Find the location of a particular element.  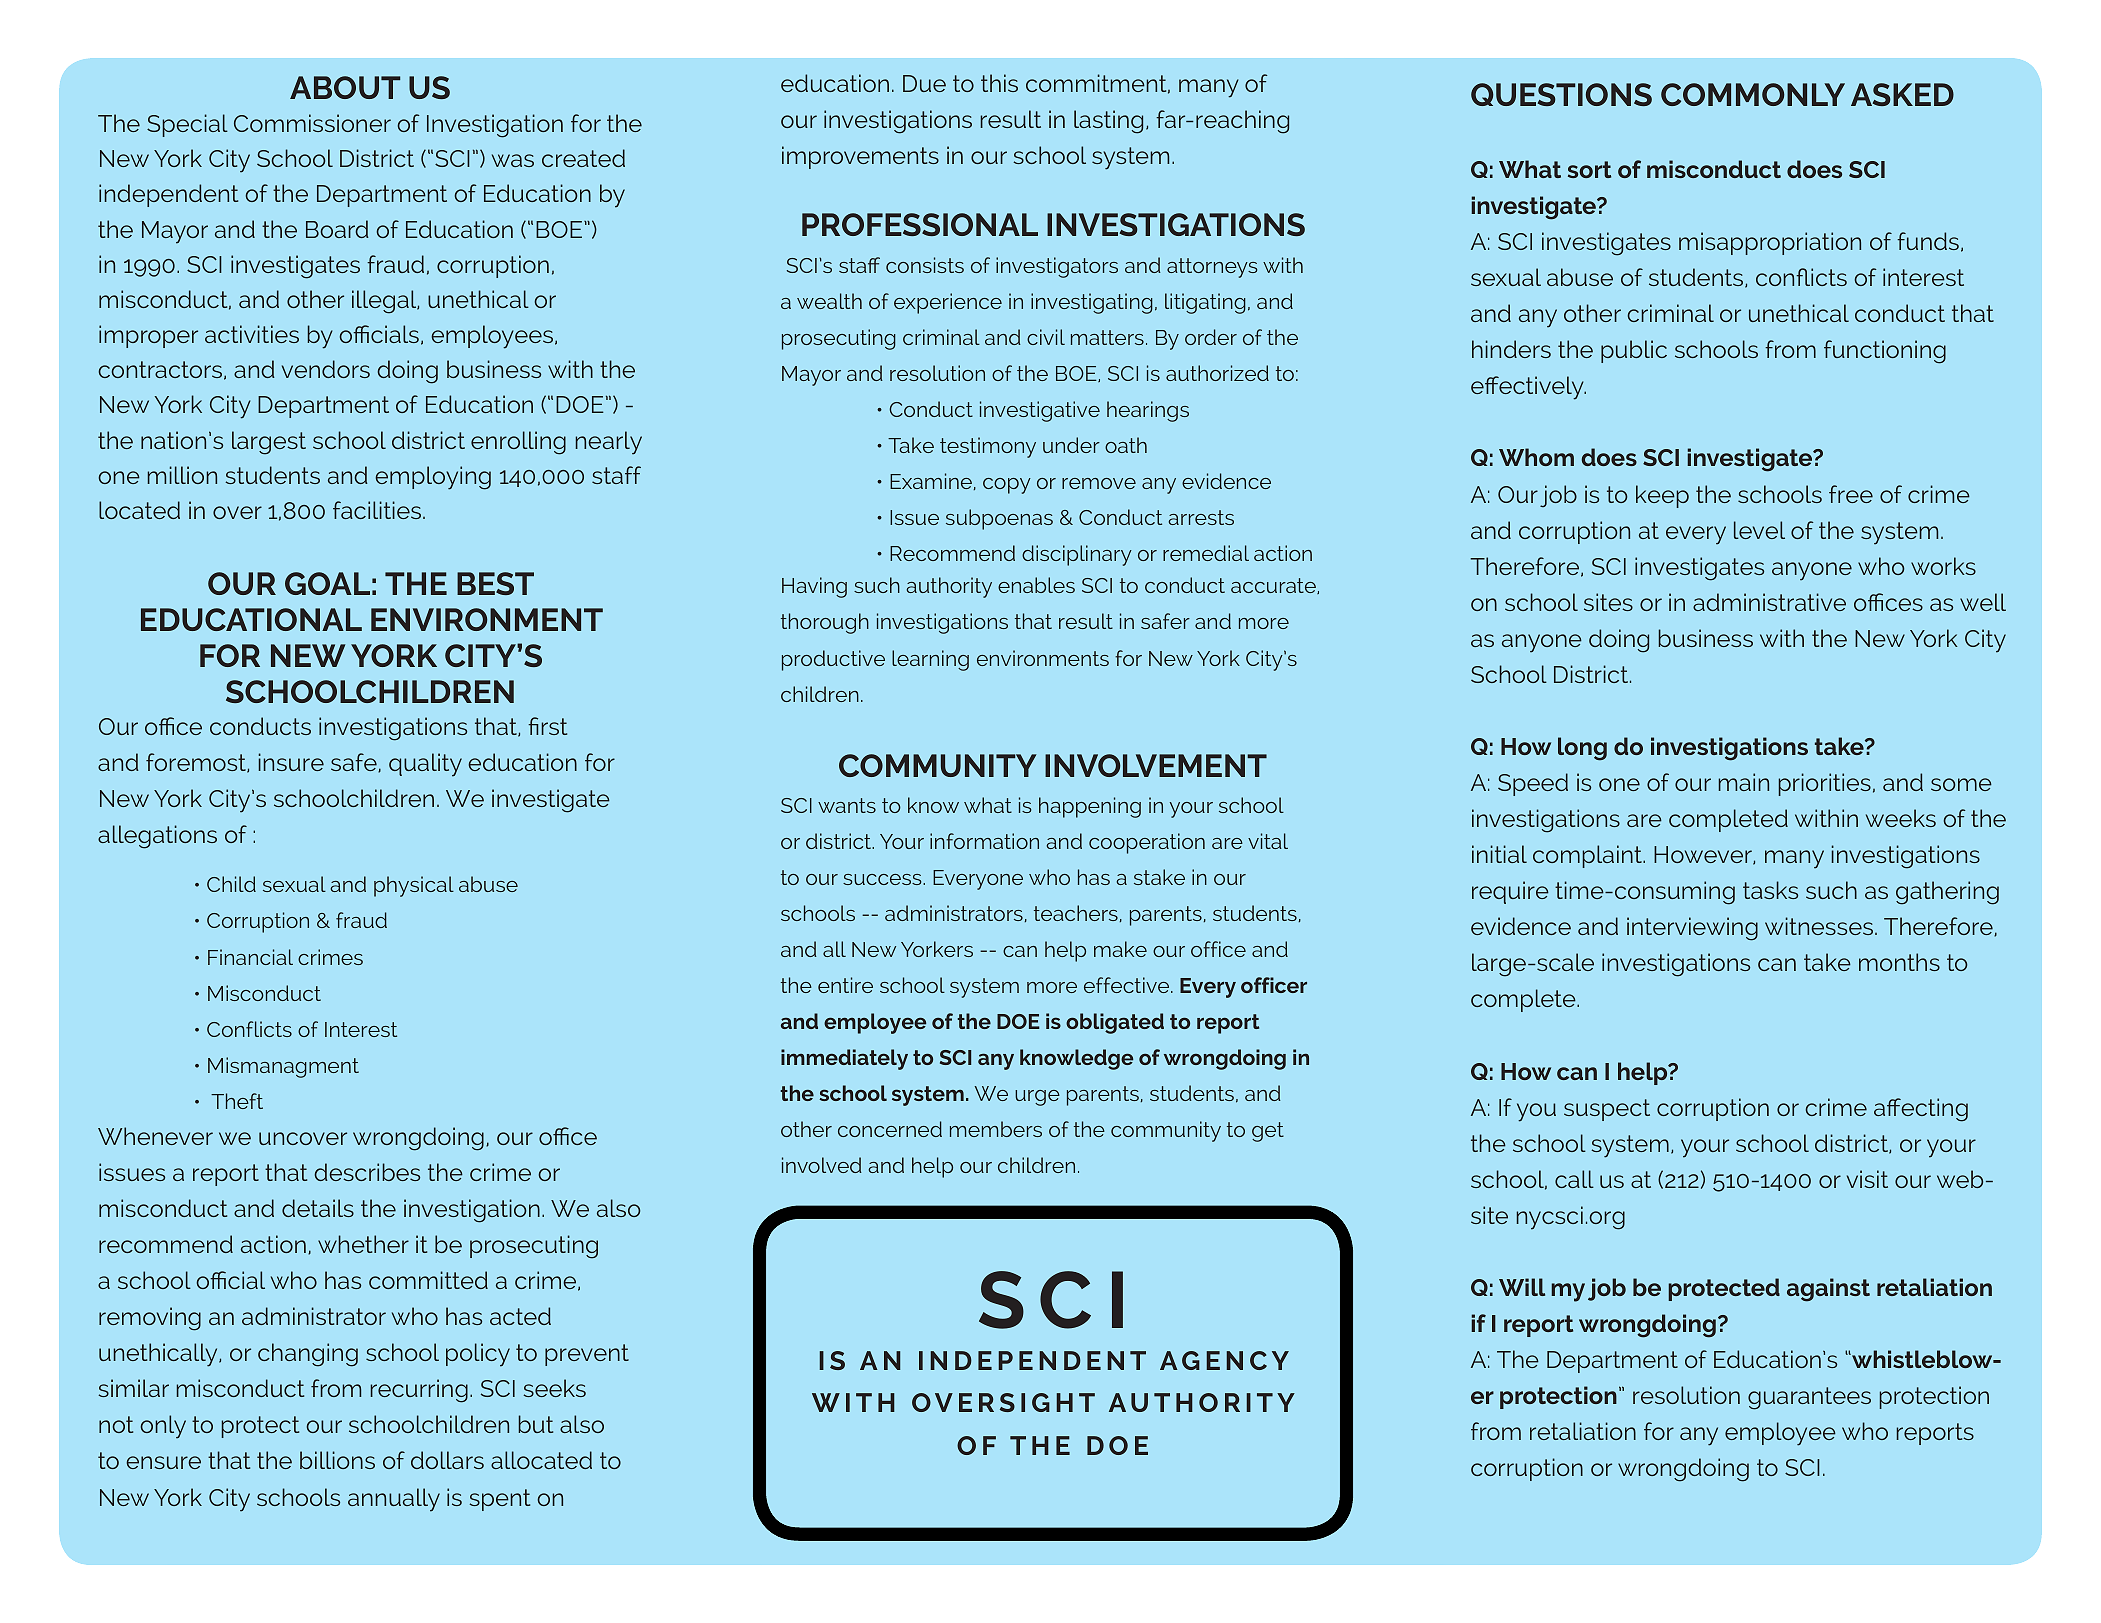

lasting is located at coordinates (1108, 122).
